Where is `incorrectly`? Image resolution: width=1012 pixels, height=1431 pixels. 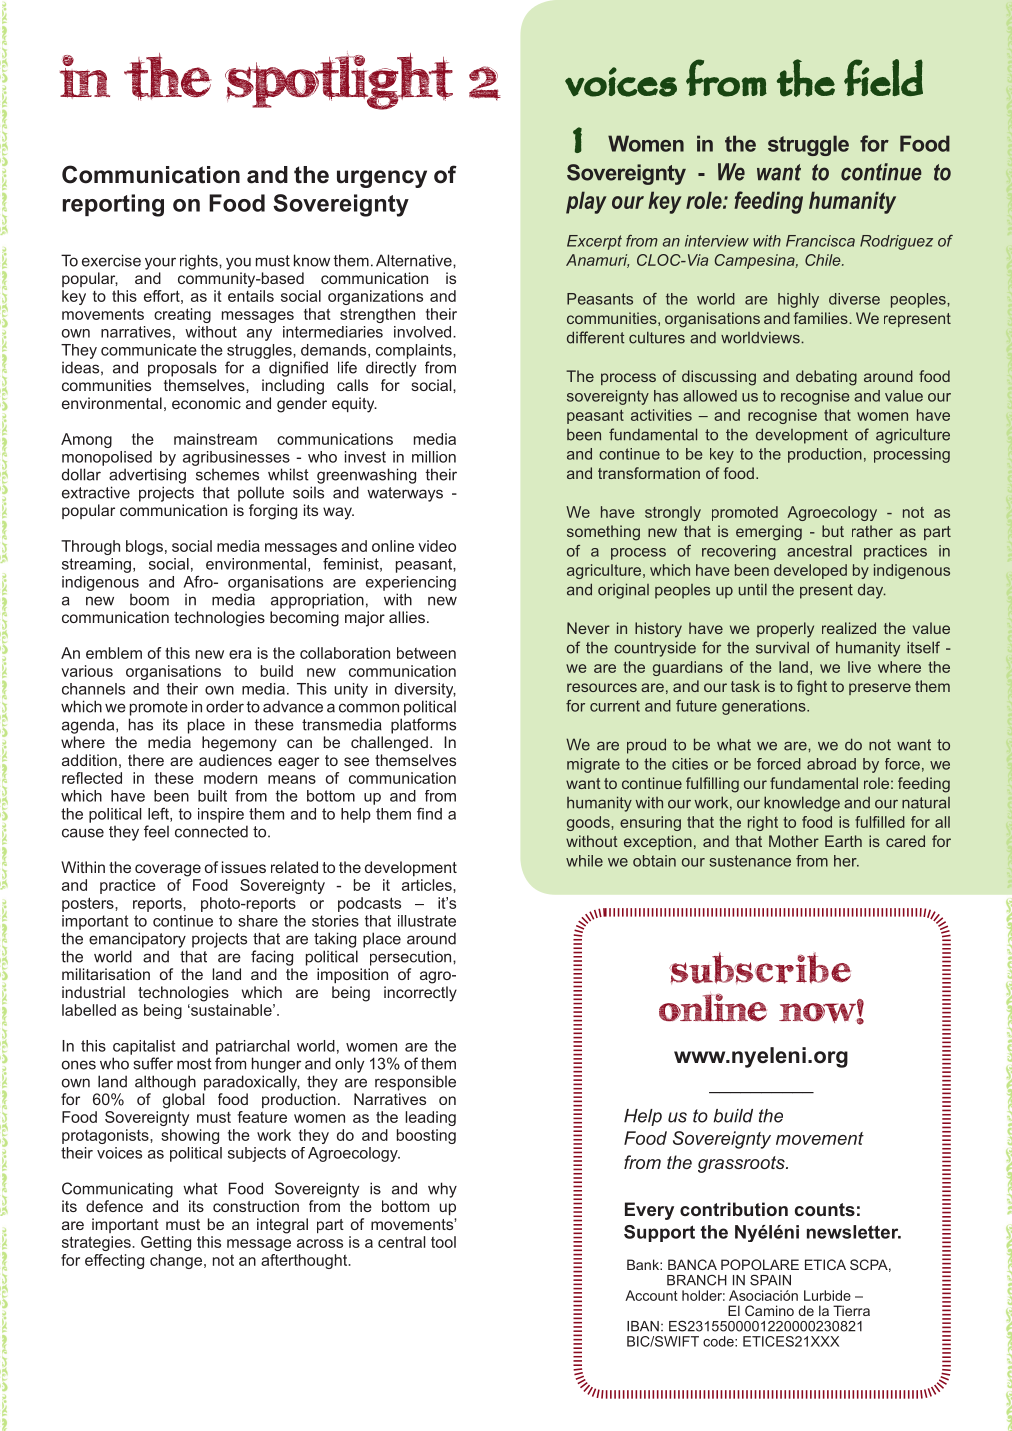 incorrectly is located at coordinates (420, 994).
